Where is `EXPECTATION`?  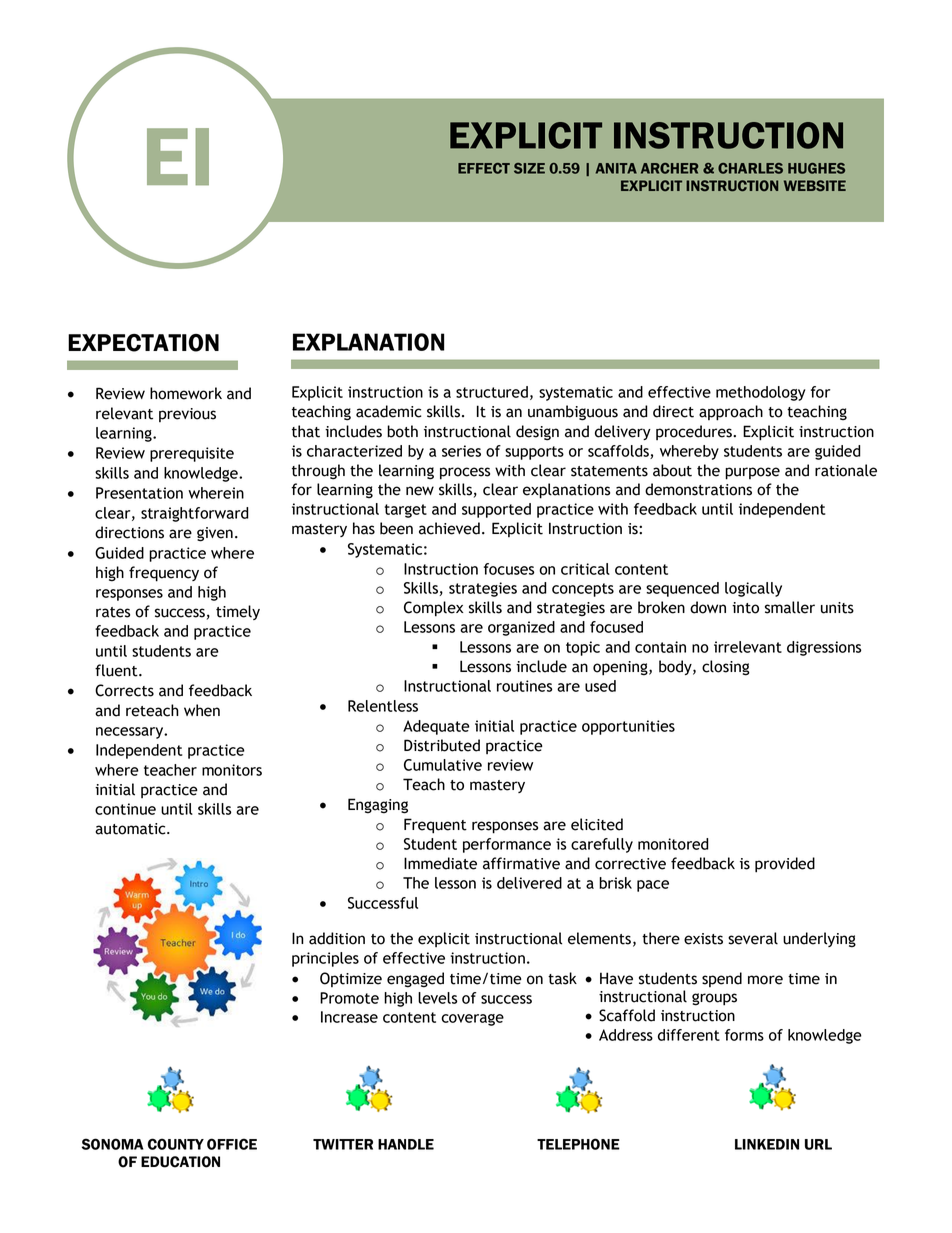
EXPECTATION is located at coordinates (143, 343).
